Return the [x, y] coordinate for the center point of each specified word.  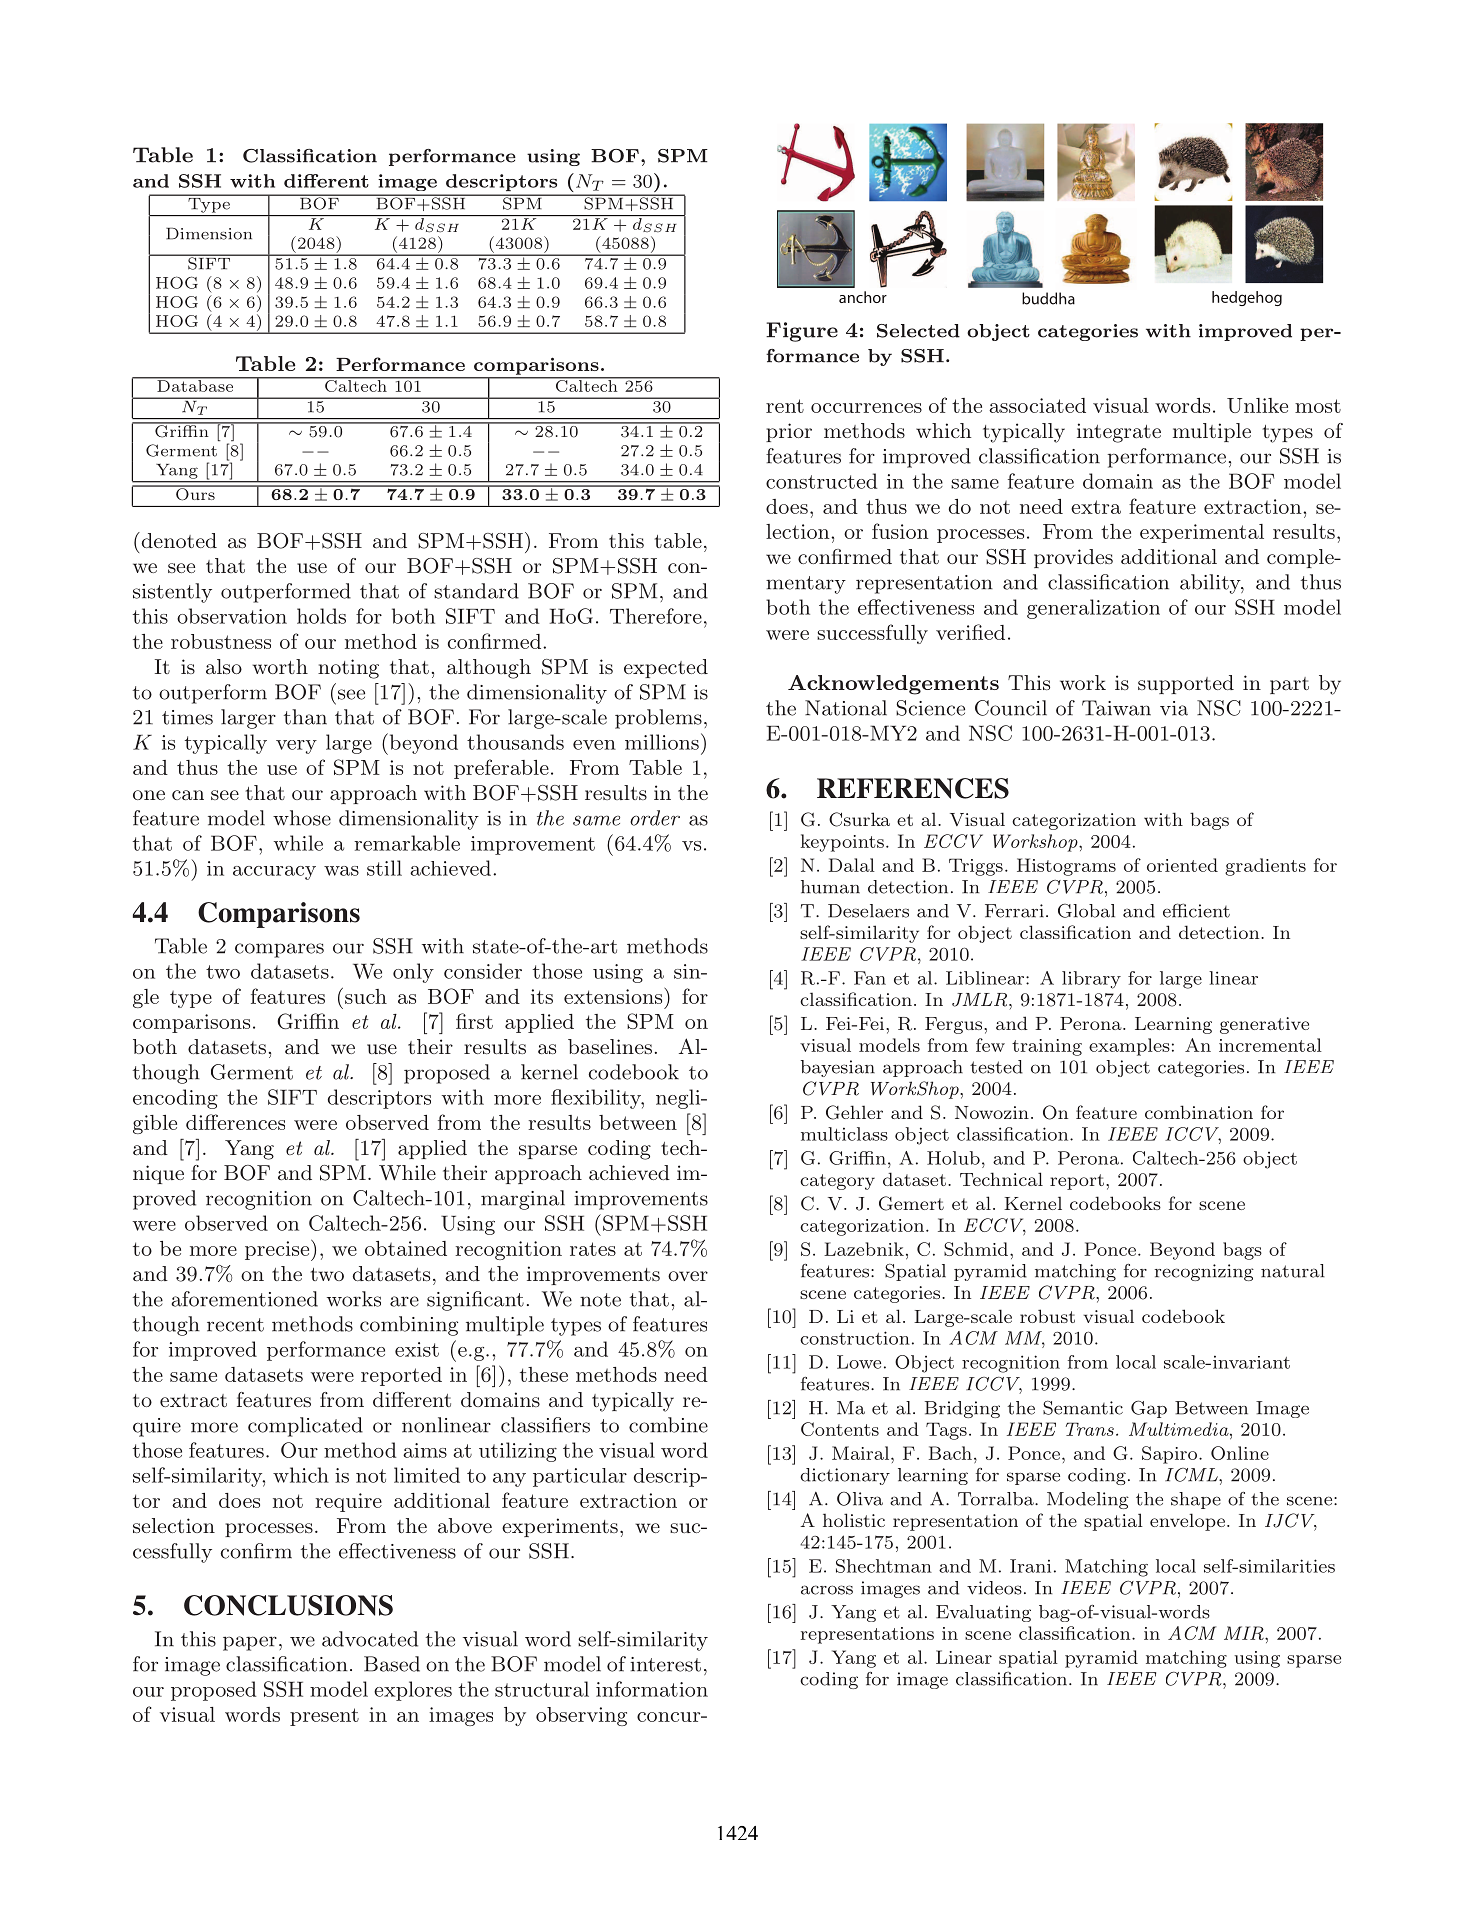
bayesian [838, 1068]
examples [1129, 1047]
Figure [802, 332]
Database [195, 385]
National [846, 708]
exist [417, 1349]
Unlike [1257, 405]
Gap [1149, 1409]
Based [392, 1664]
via [1174, 708]
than [305, 717]
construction [855, 1338]
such [366, 996]
